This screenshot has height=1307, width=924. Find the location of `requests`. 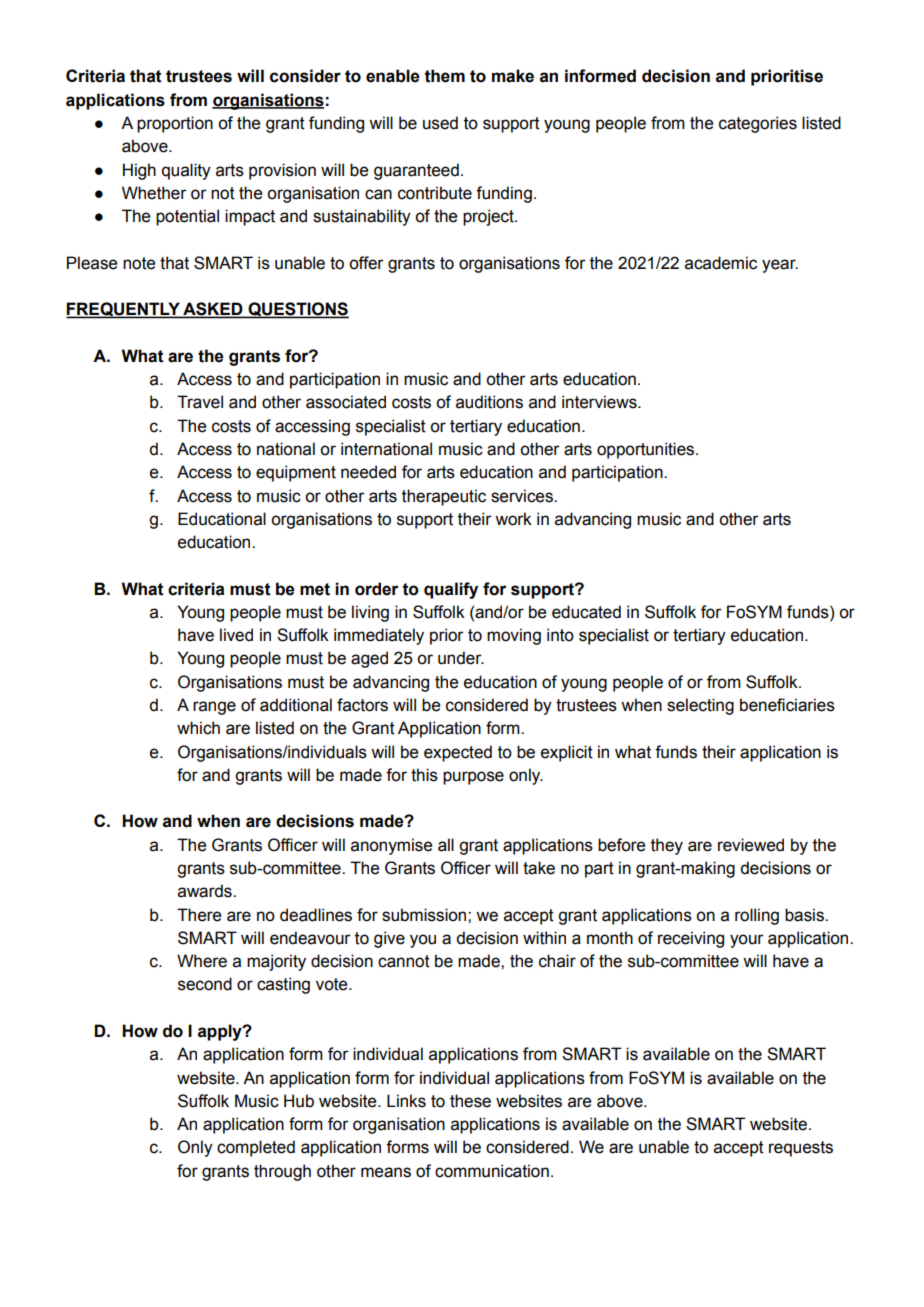

requests is located at coordinates (801, 1149).
